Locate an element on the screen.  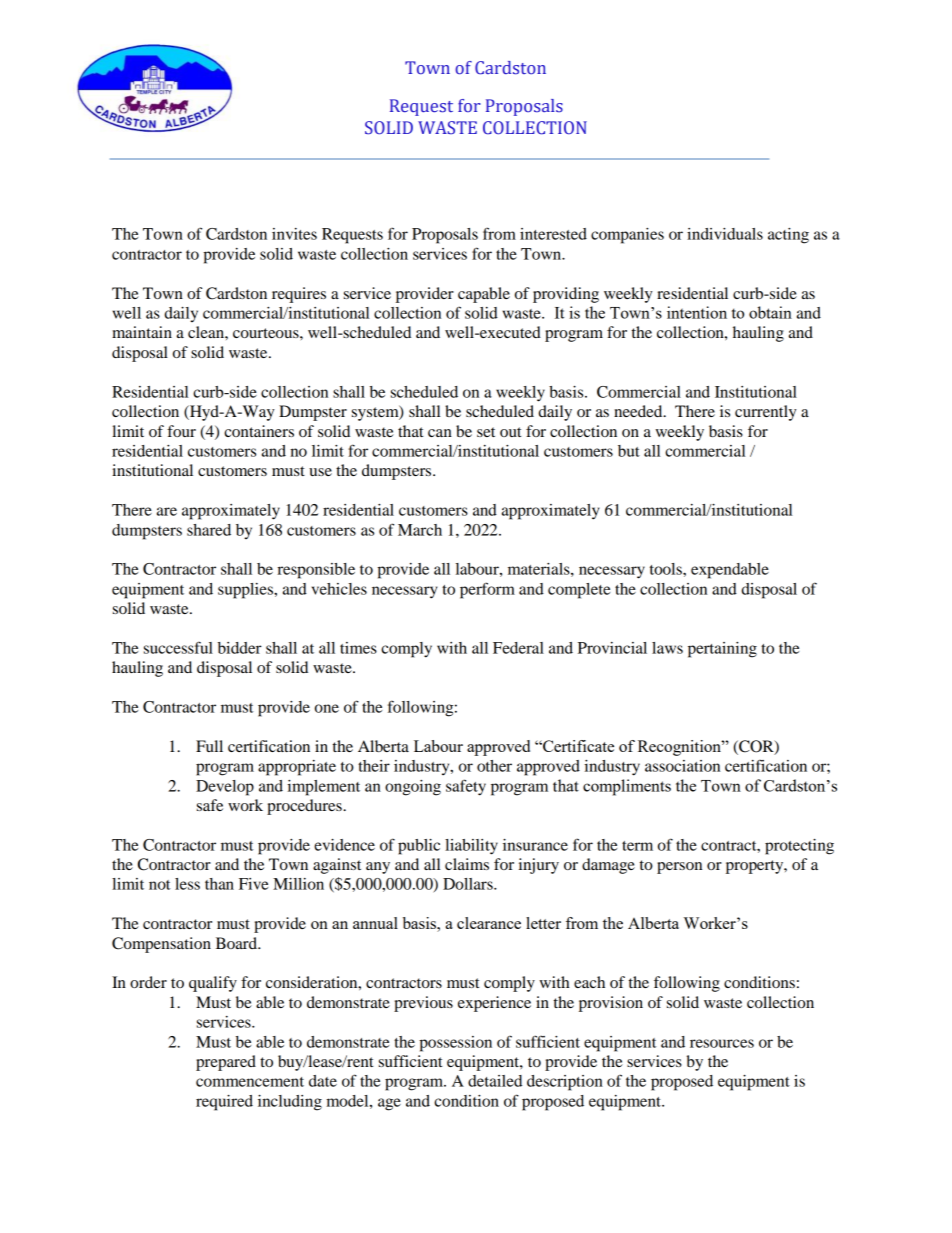
bidder is located at coordinates (240, 648).
